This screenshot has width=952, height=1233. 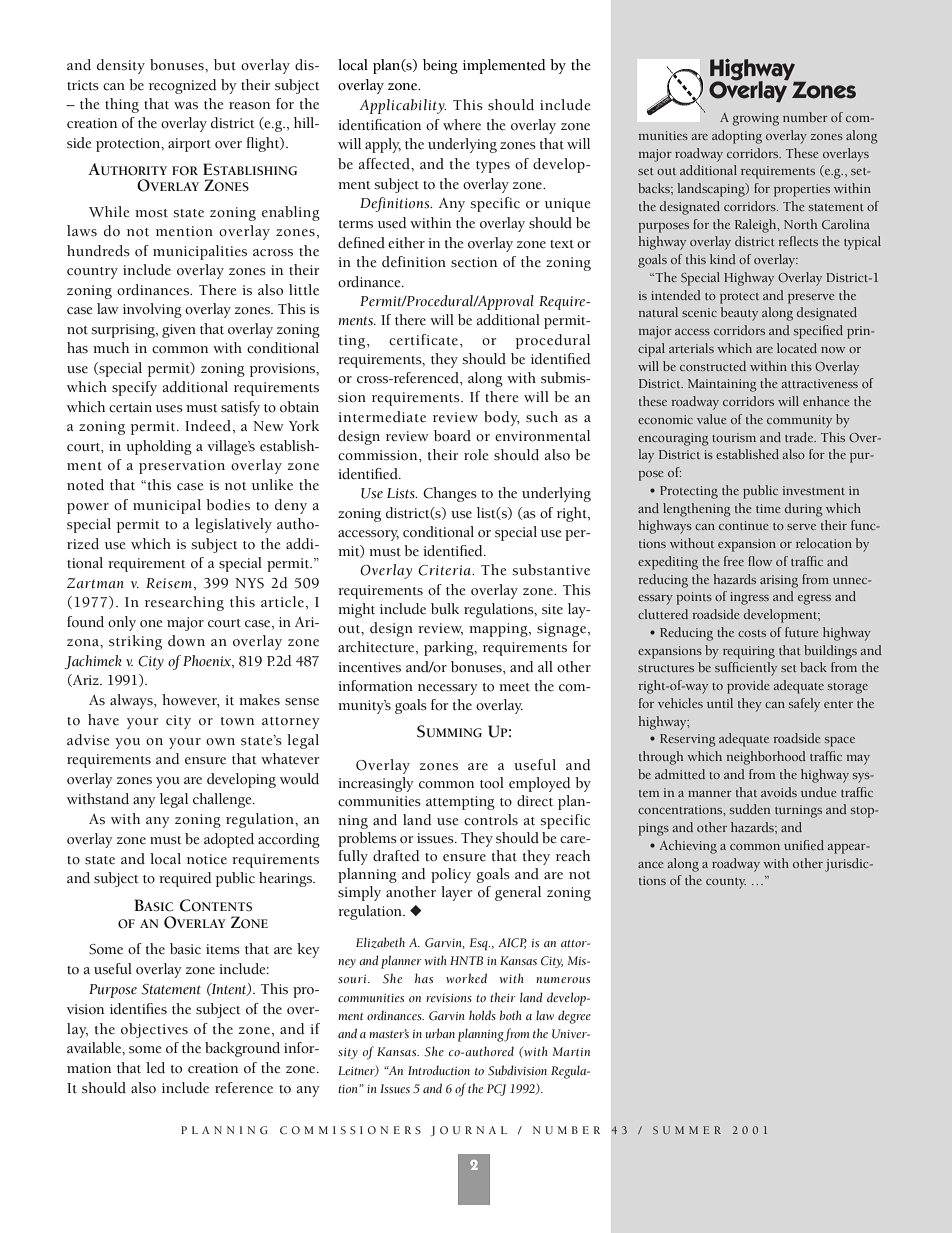 I want to click on Changes, so click(x=450, y=494).
